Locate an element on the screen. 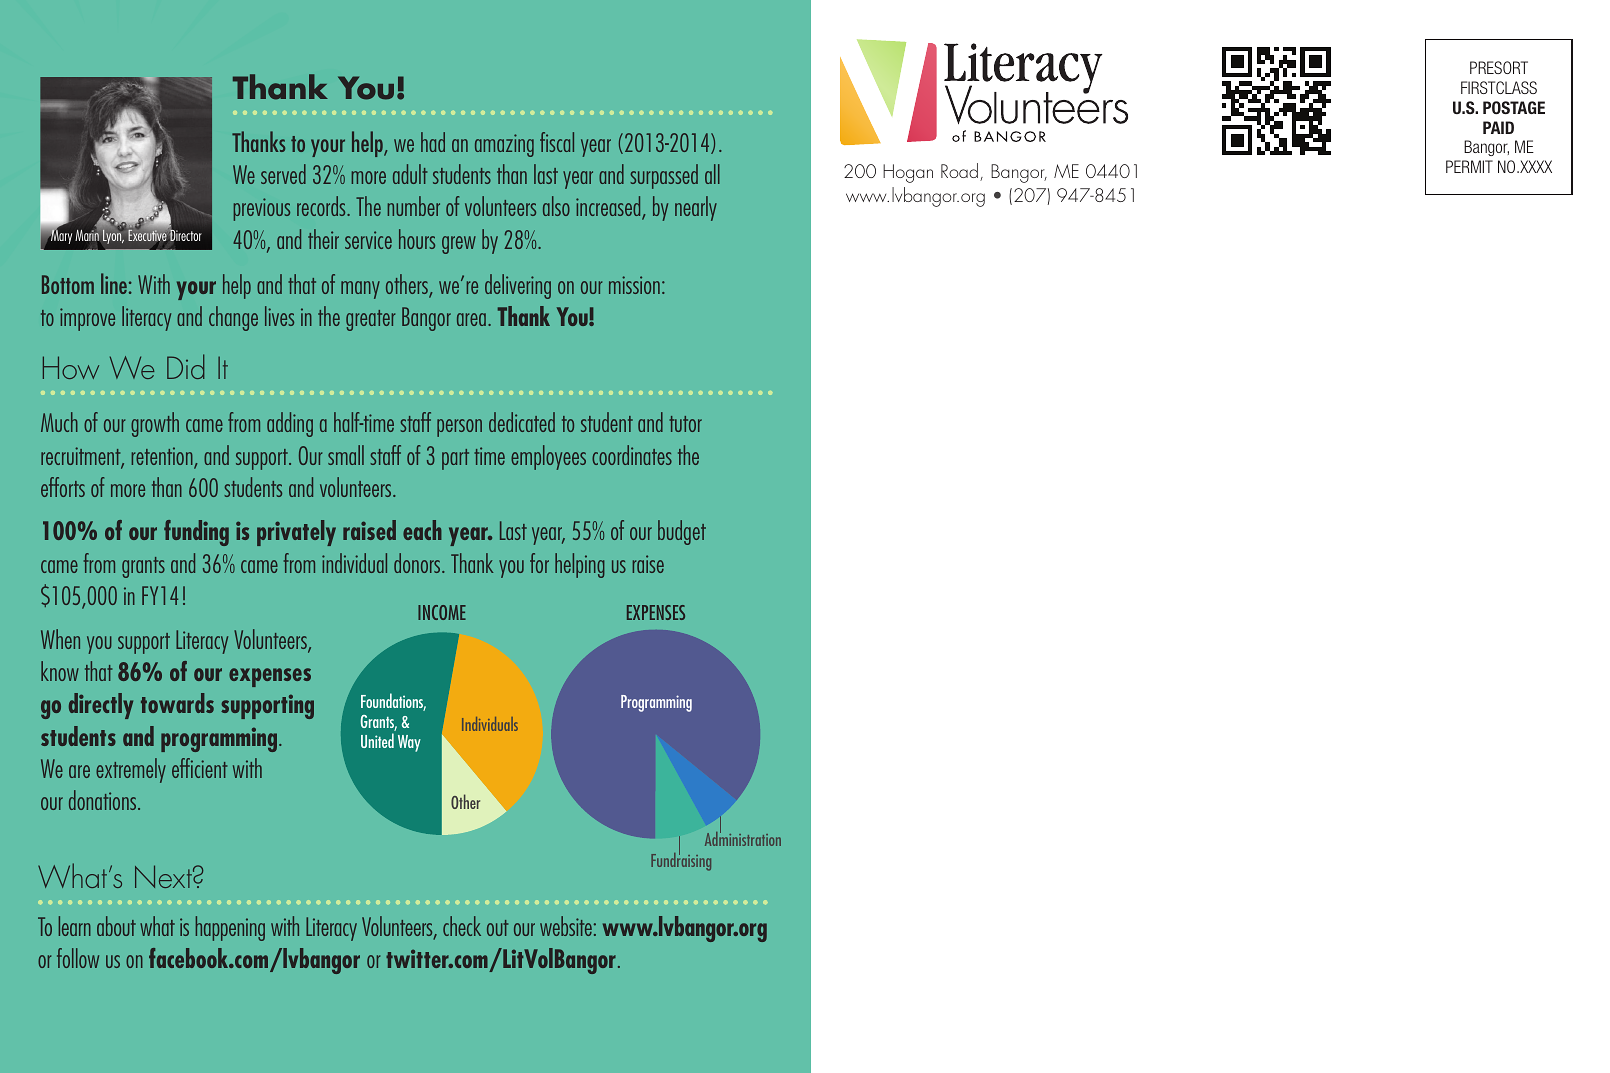  efficient is located at coordinates (199, 768).
